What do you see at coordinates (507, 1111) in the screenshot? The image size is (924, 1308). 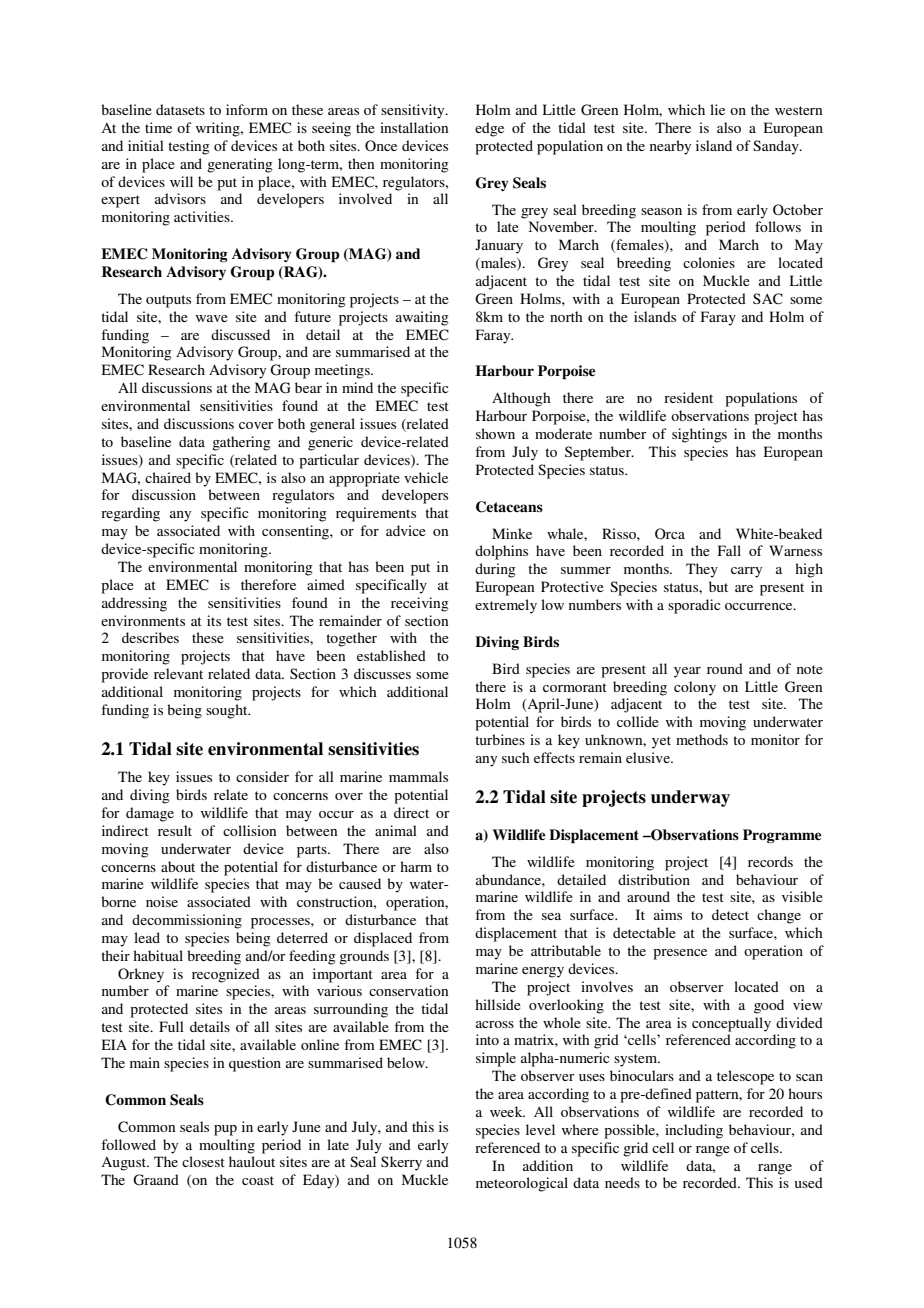 I see `week` at bounding box center [507, 1111].
